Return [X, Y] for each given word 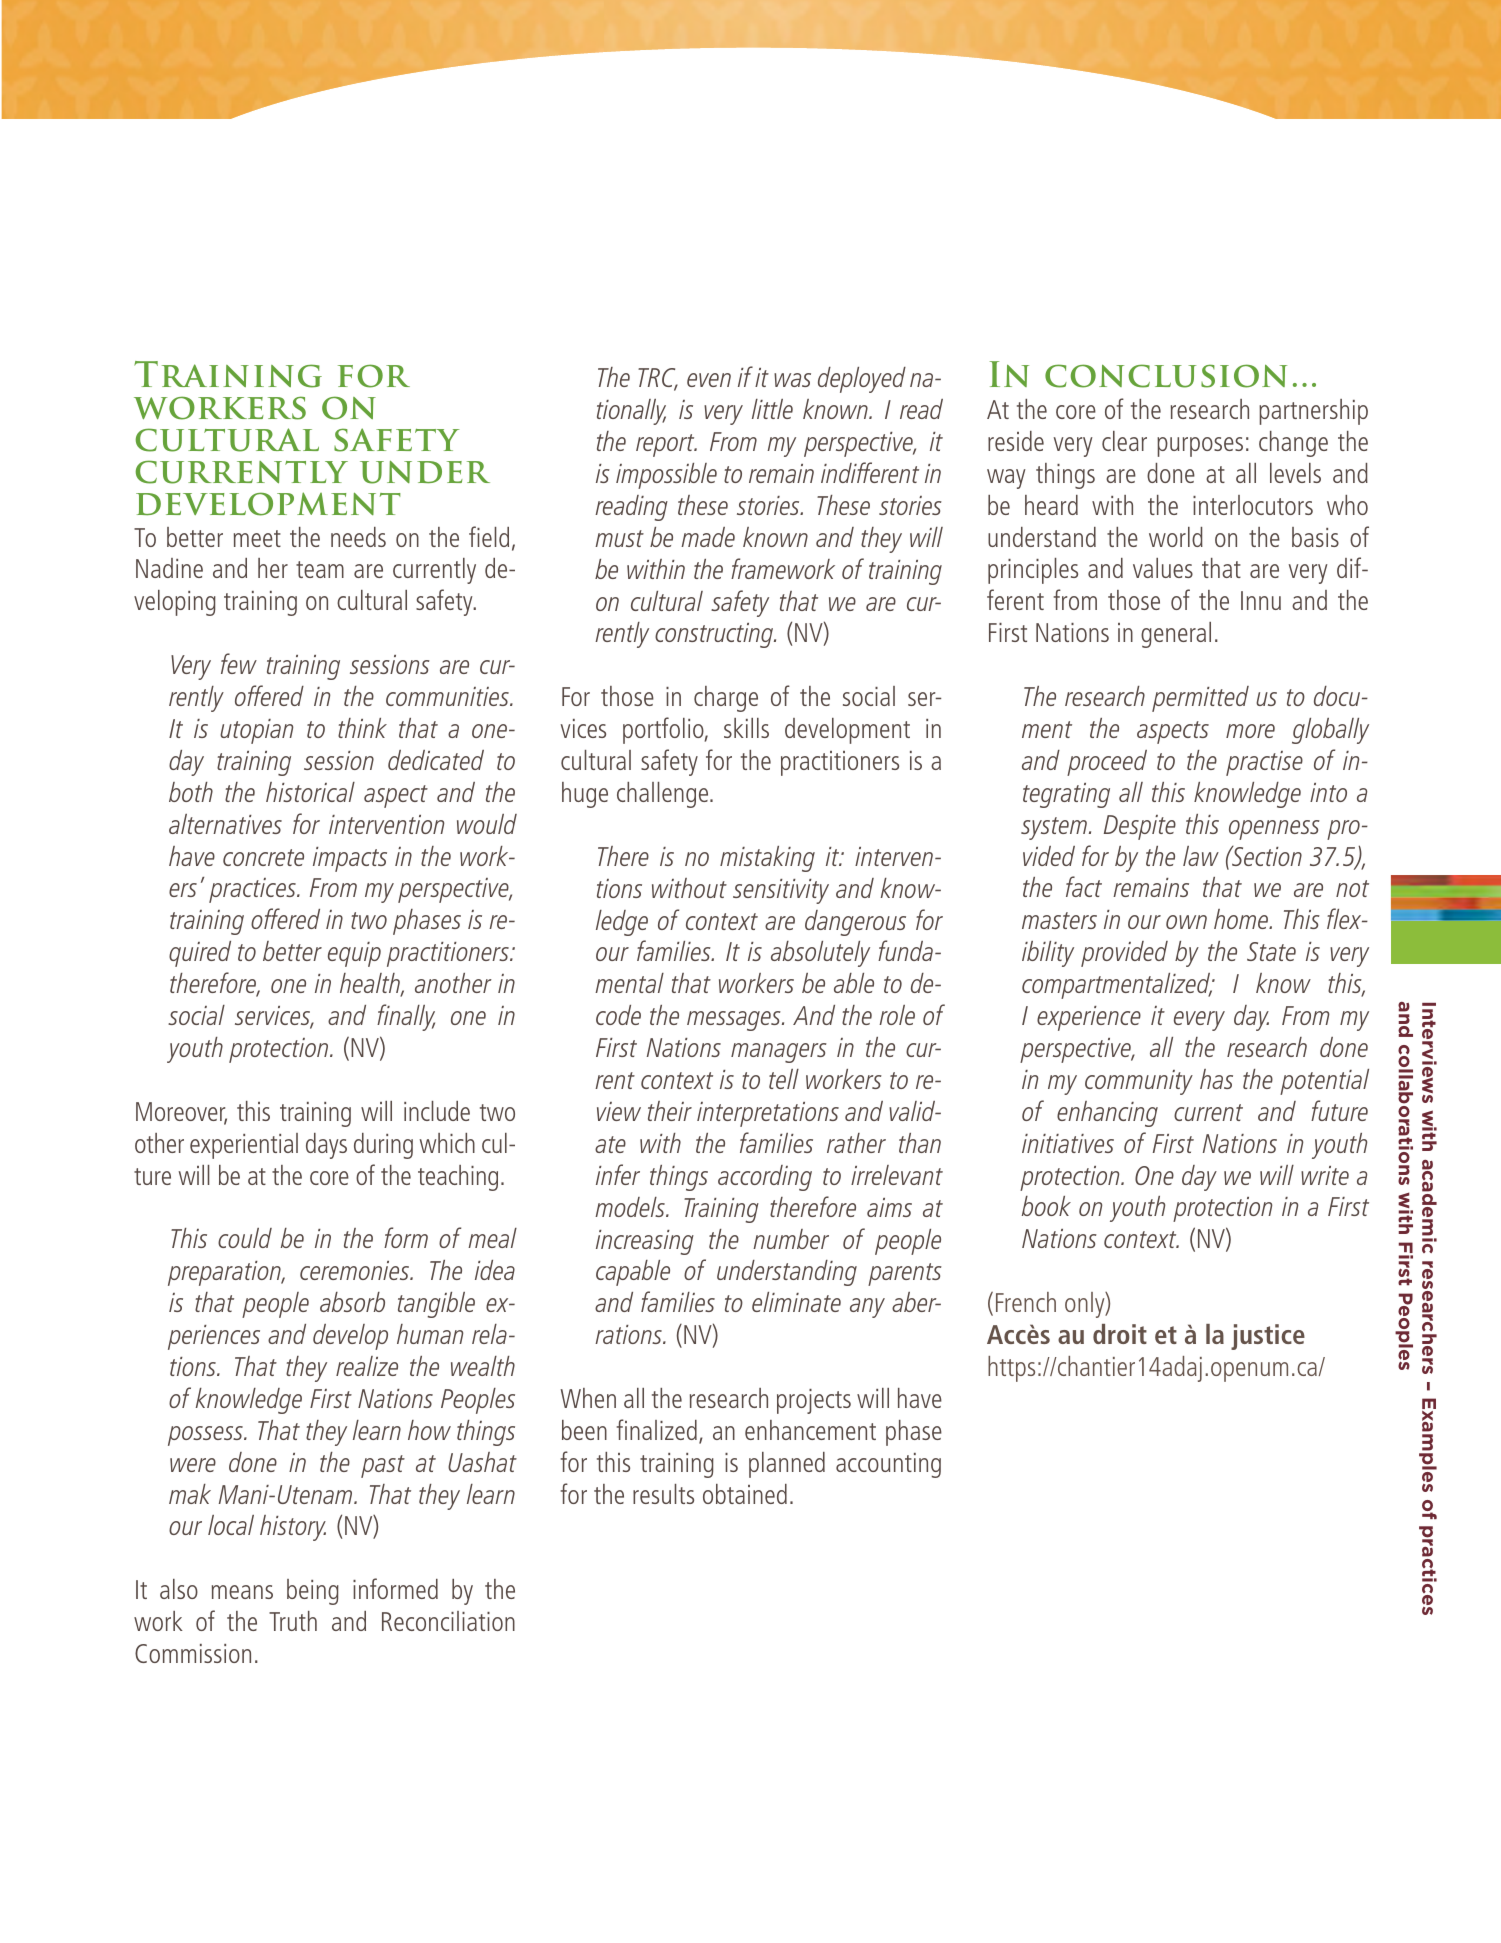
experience [1089, 1018]
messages [735, 1021]
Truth [293, 1621]
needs [358, 537]
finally [406, 1017]
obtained [745, 1494]
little [772, 409]
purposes [1200, 447]
